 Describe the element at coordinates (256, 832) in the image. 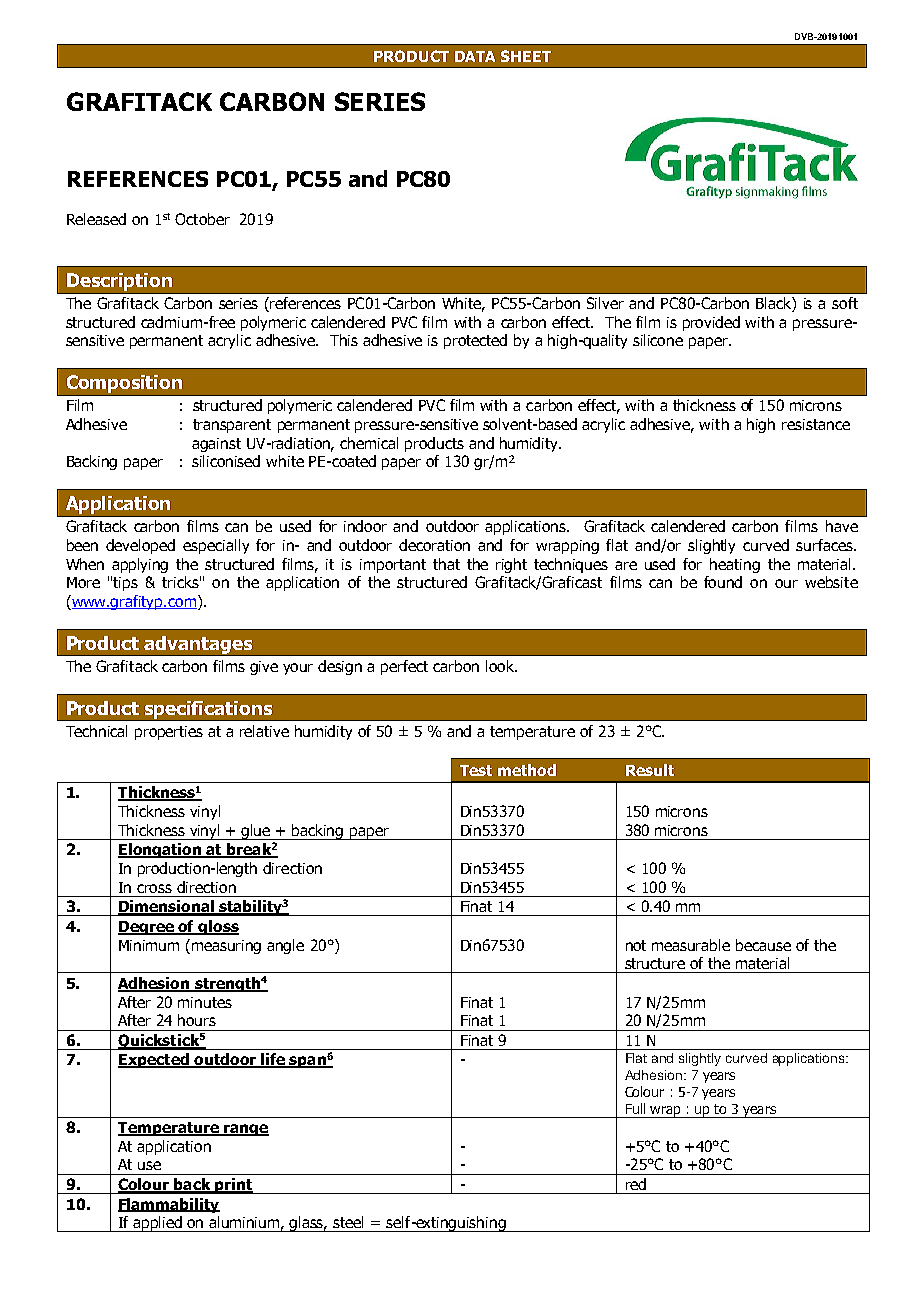

I see `glue` at that location.
